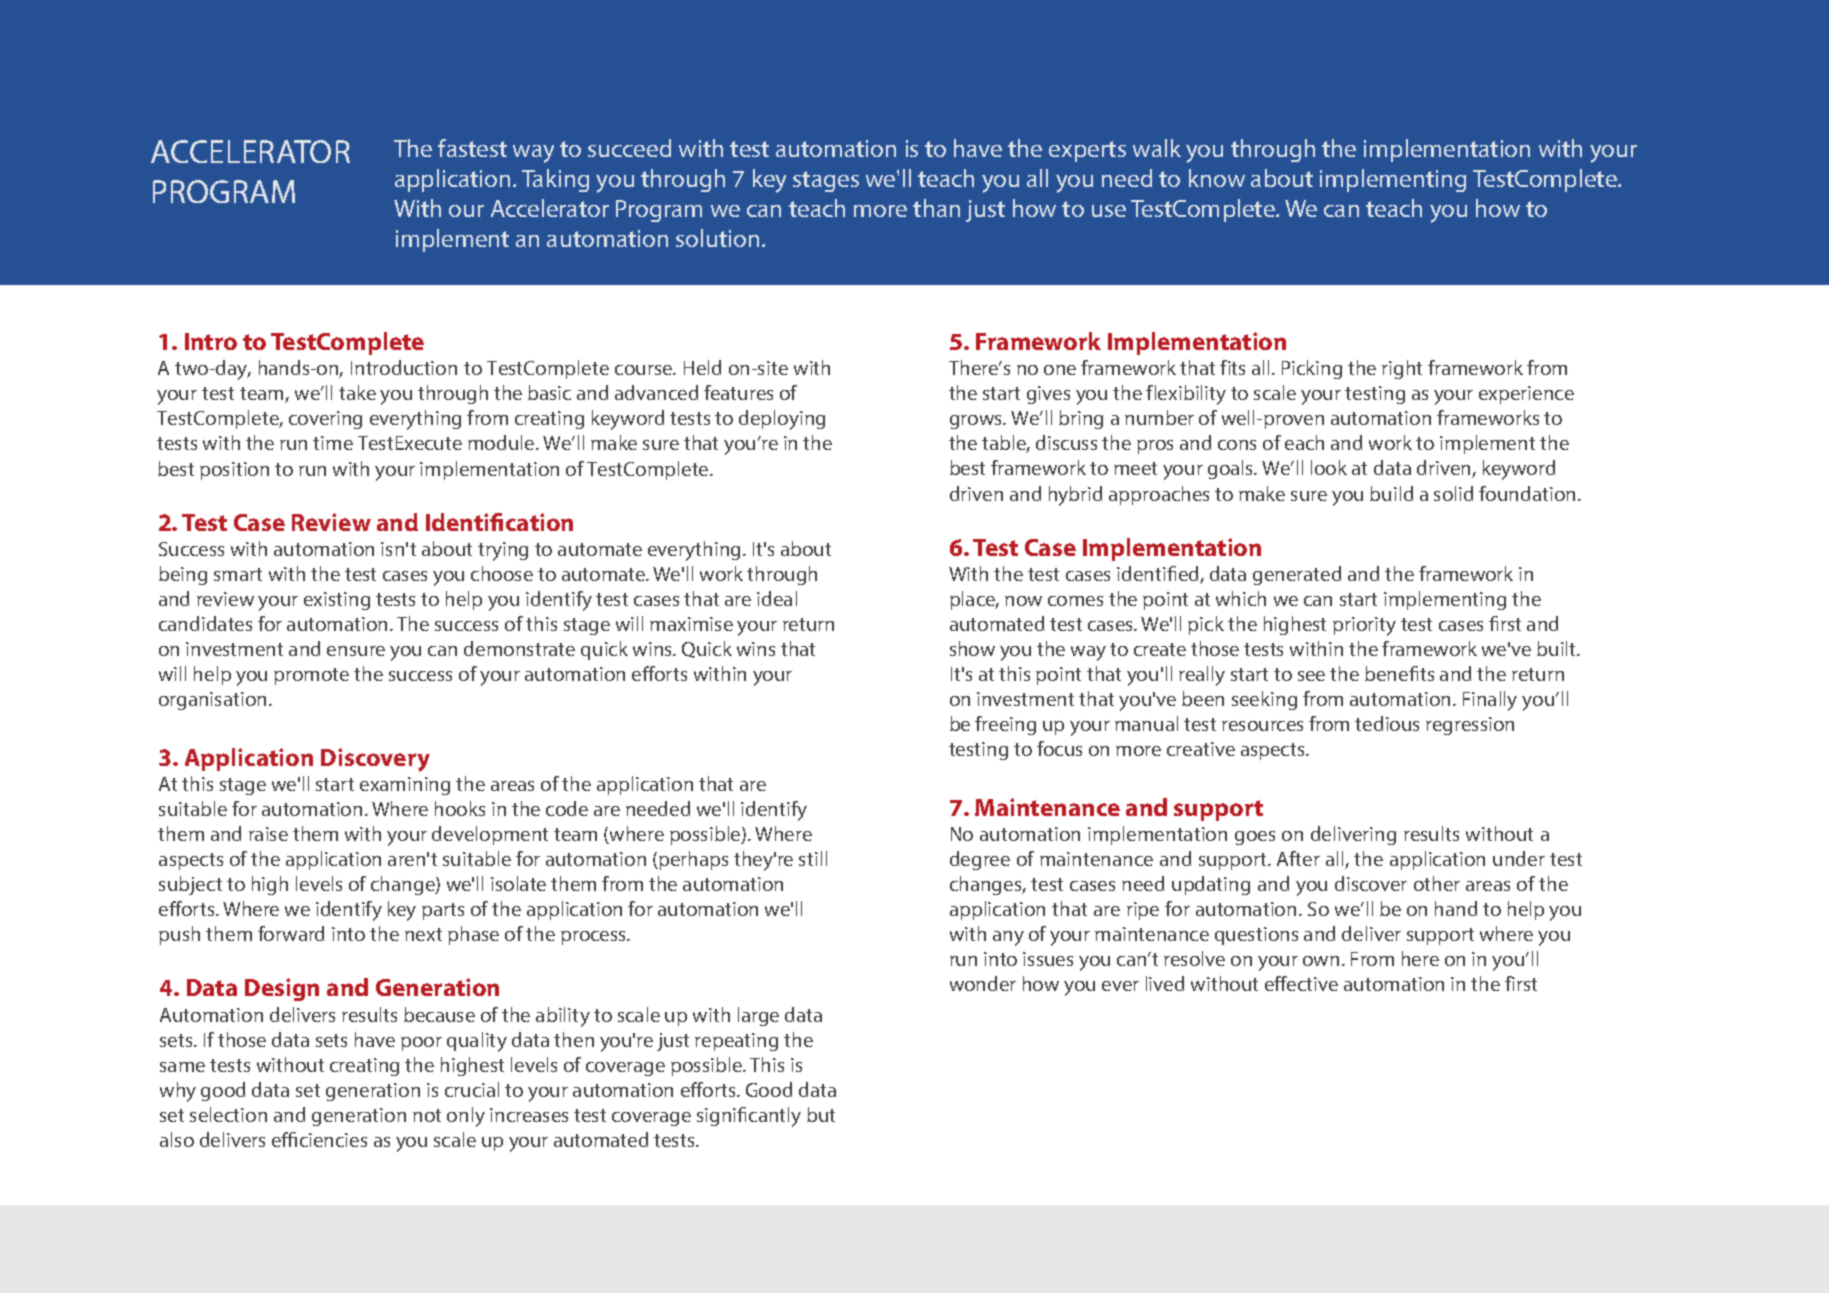  What do you see at coordinates (936, 208) in the document?
I see `than` at bounding box center [936, 208].
